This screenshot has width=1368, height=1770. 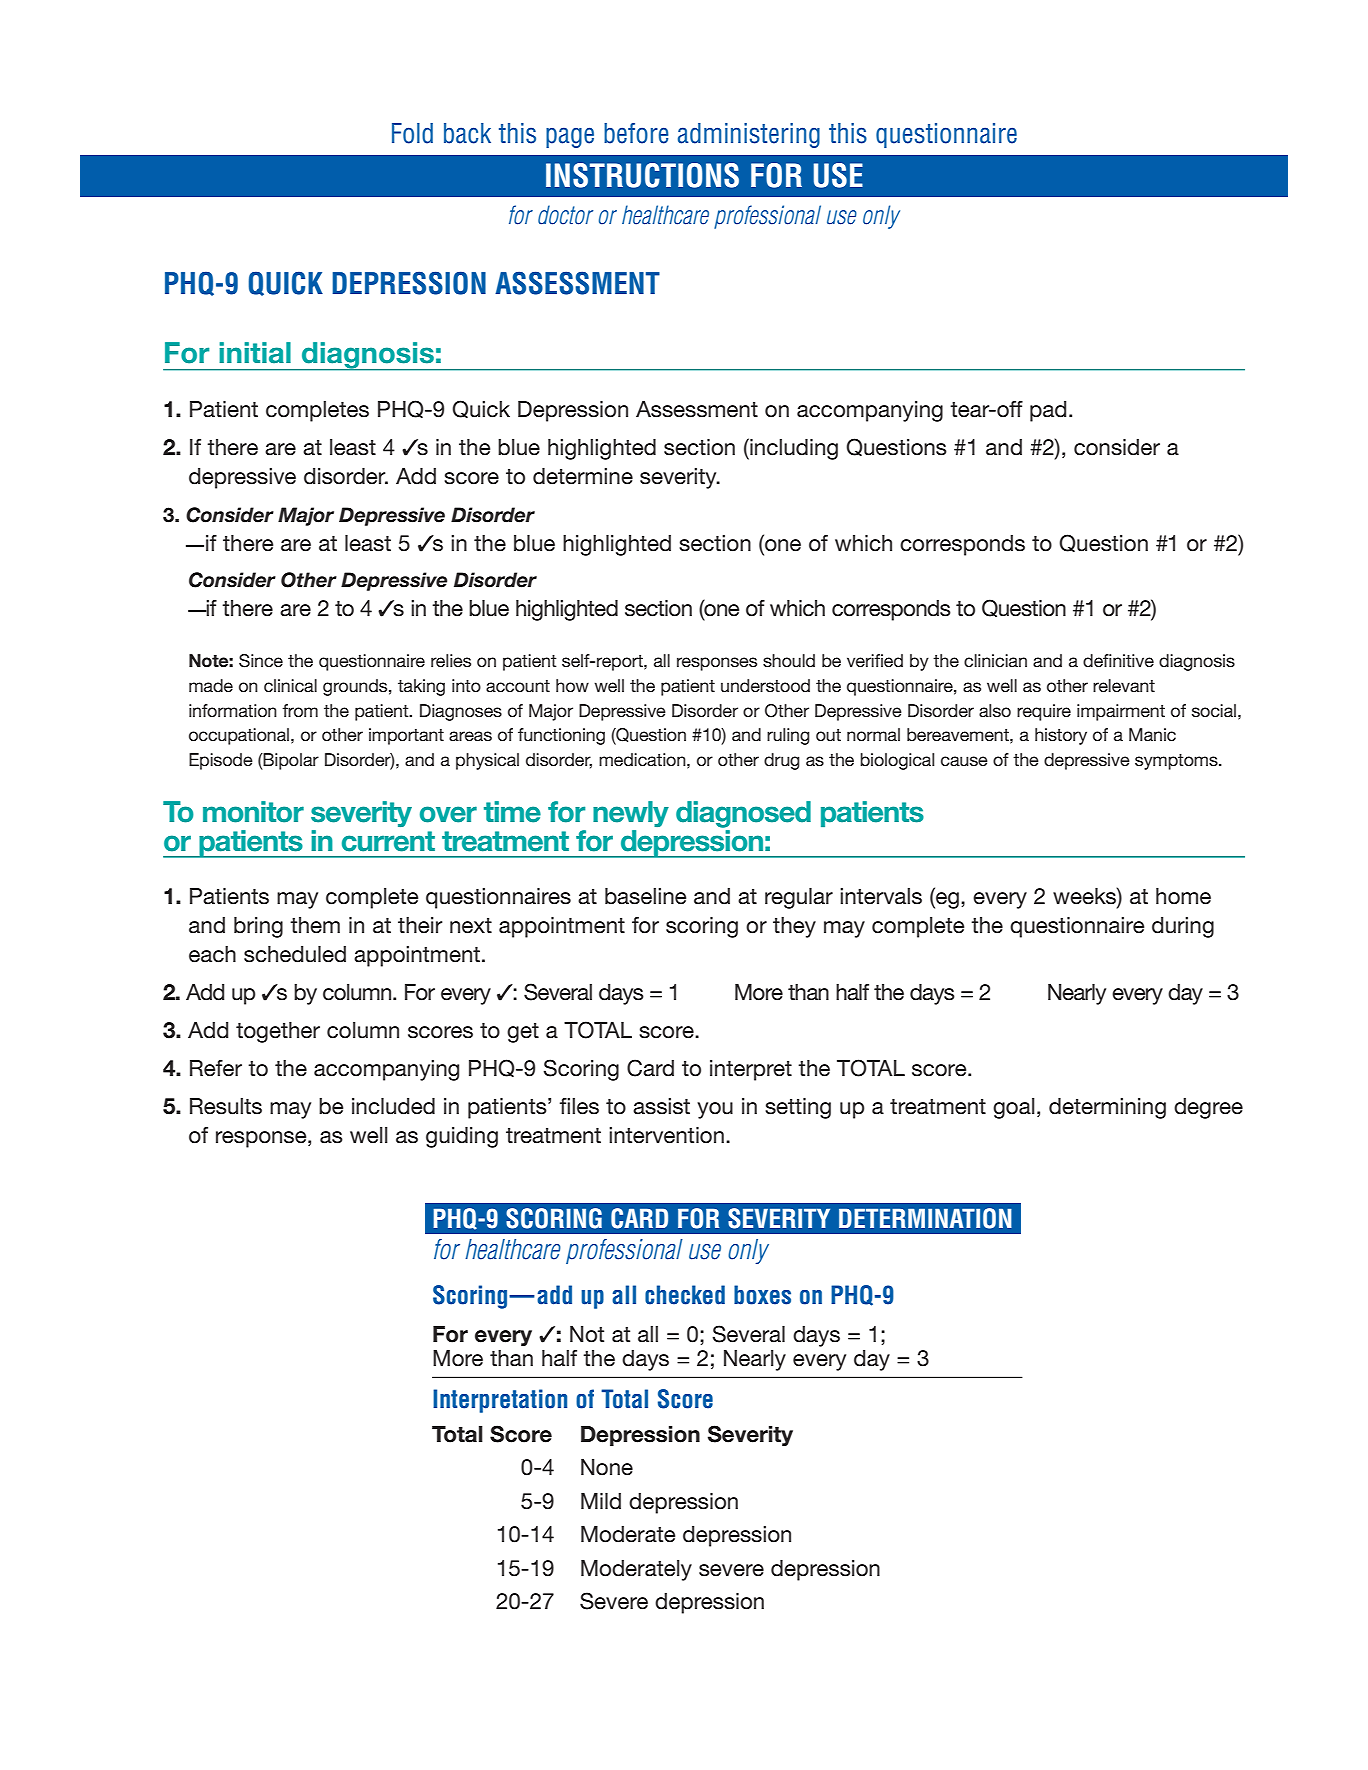 What do you see at coordinates (607, 1467) in the screenshot?
I see `None` at bounding box center [607, 1467].
